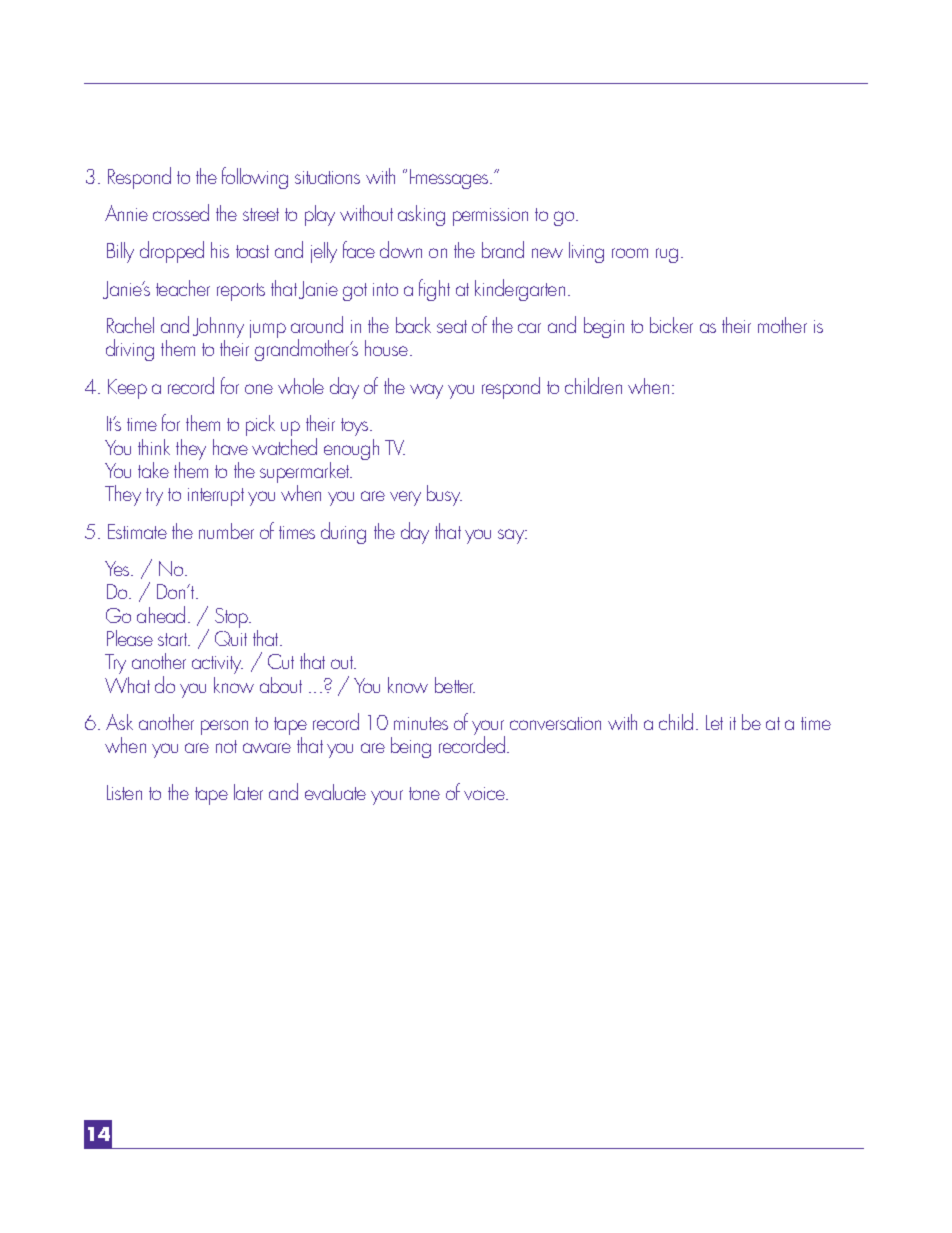 Image resolution: width=952 pixels, height=1233 pixels. Describe the element at coordinates (630, 253) in the screenshot. I see `room` at that location.
